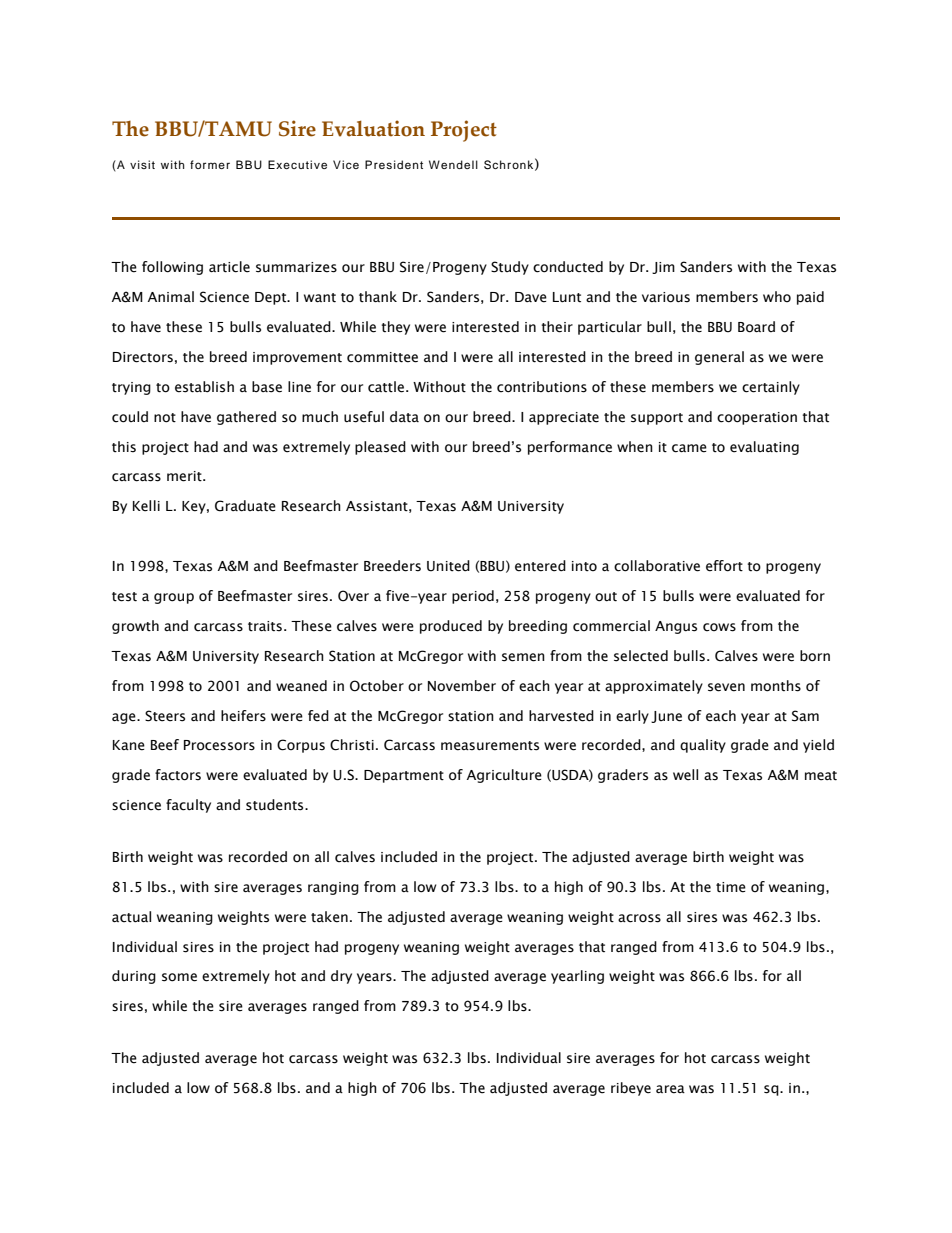  I want to click on area, so click(670, 1089).
